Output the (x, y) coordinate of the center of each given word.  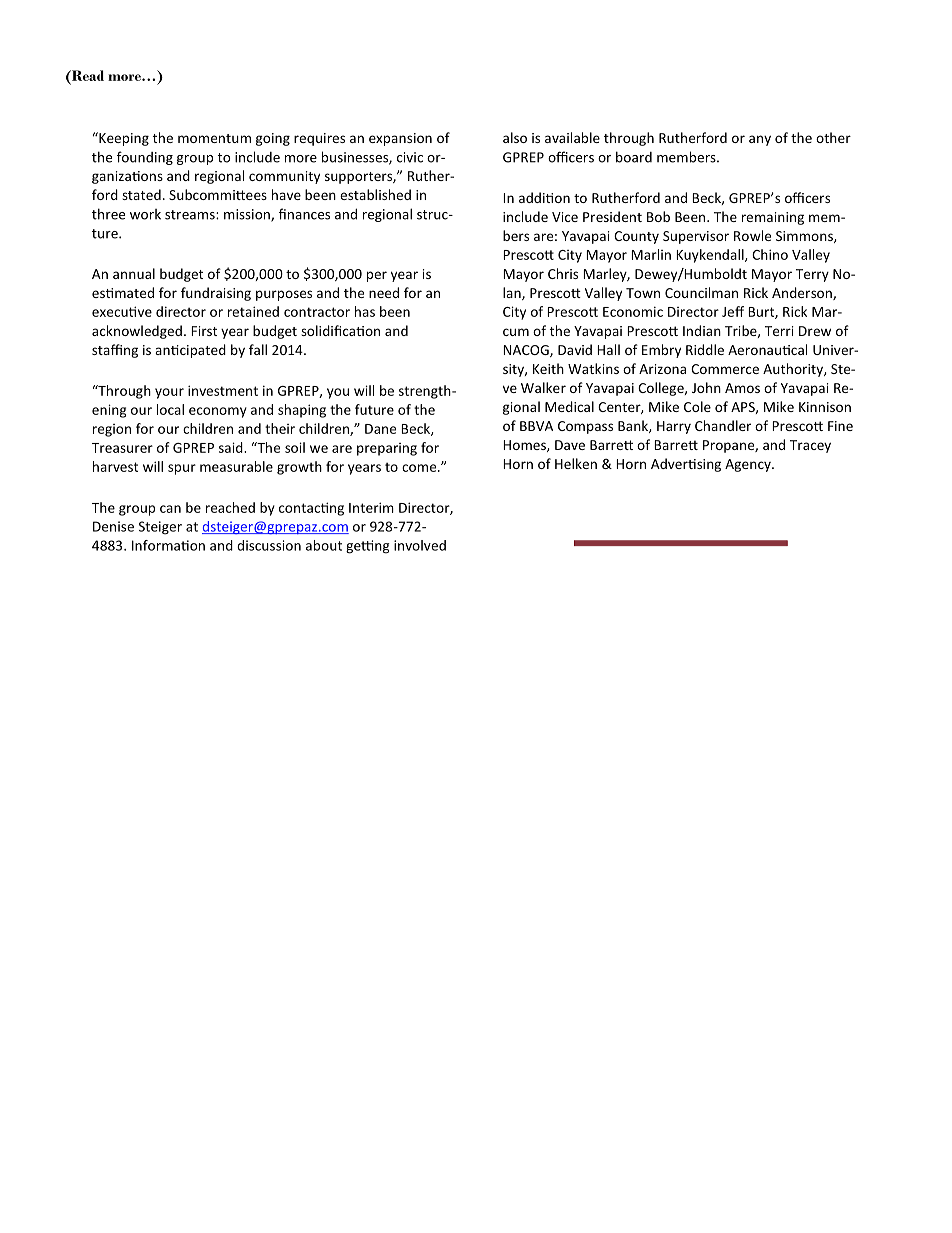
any (760, 140)
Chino (770, 254)
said (232, 447)
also (515, 137)
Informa (157, 545)
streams (191, 215)
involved (420, 545)
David (575, 349)
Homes (525, 446)
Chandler (723, 425)
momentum (214, 138)
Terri (779, 331)
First (204, 331)
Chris (563, 273)
